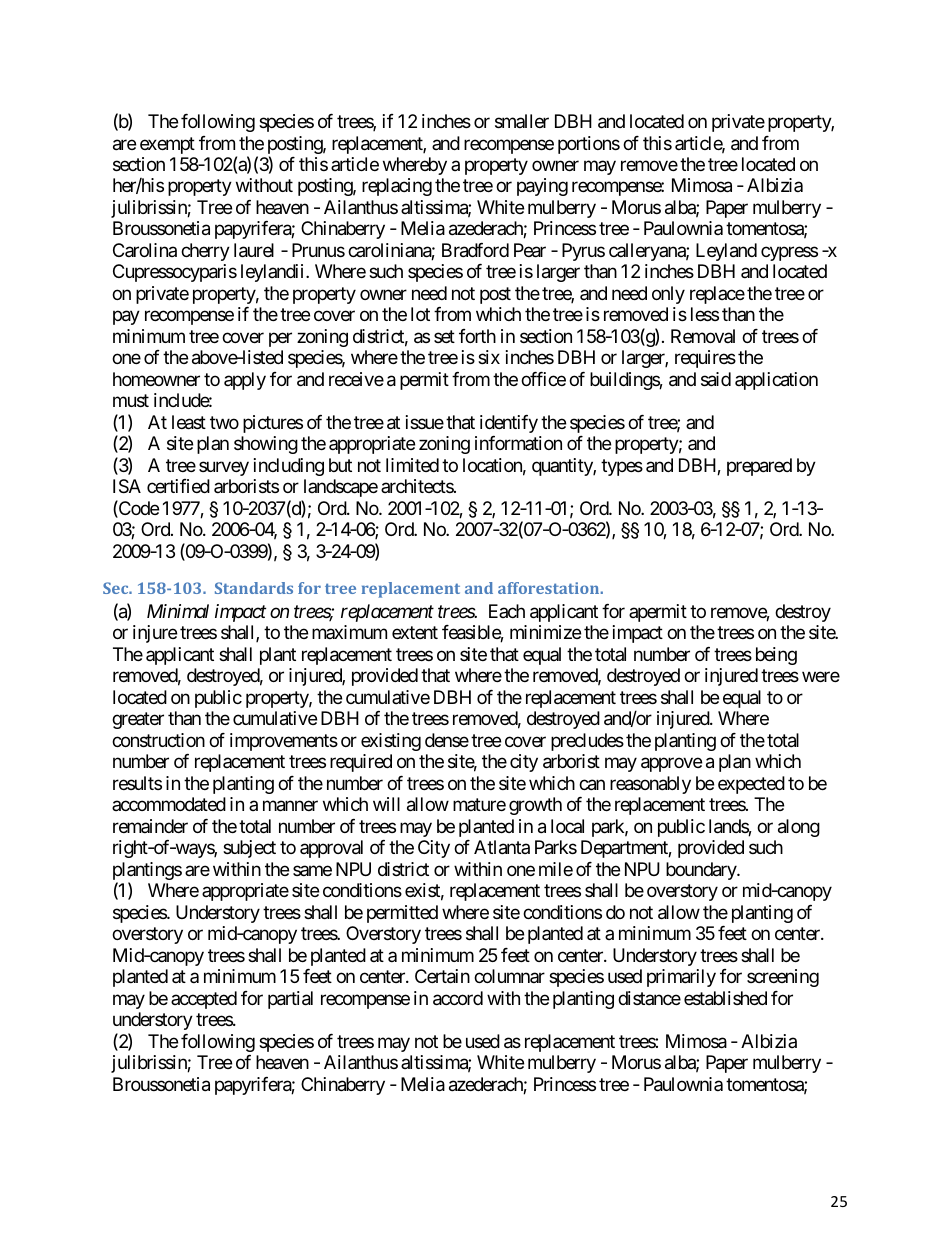 Image resolution: width=952 pixels, height=1233 pixels. I want to click on six, so click(489, 357).
